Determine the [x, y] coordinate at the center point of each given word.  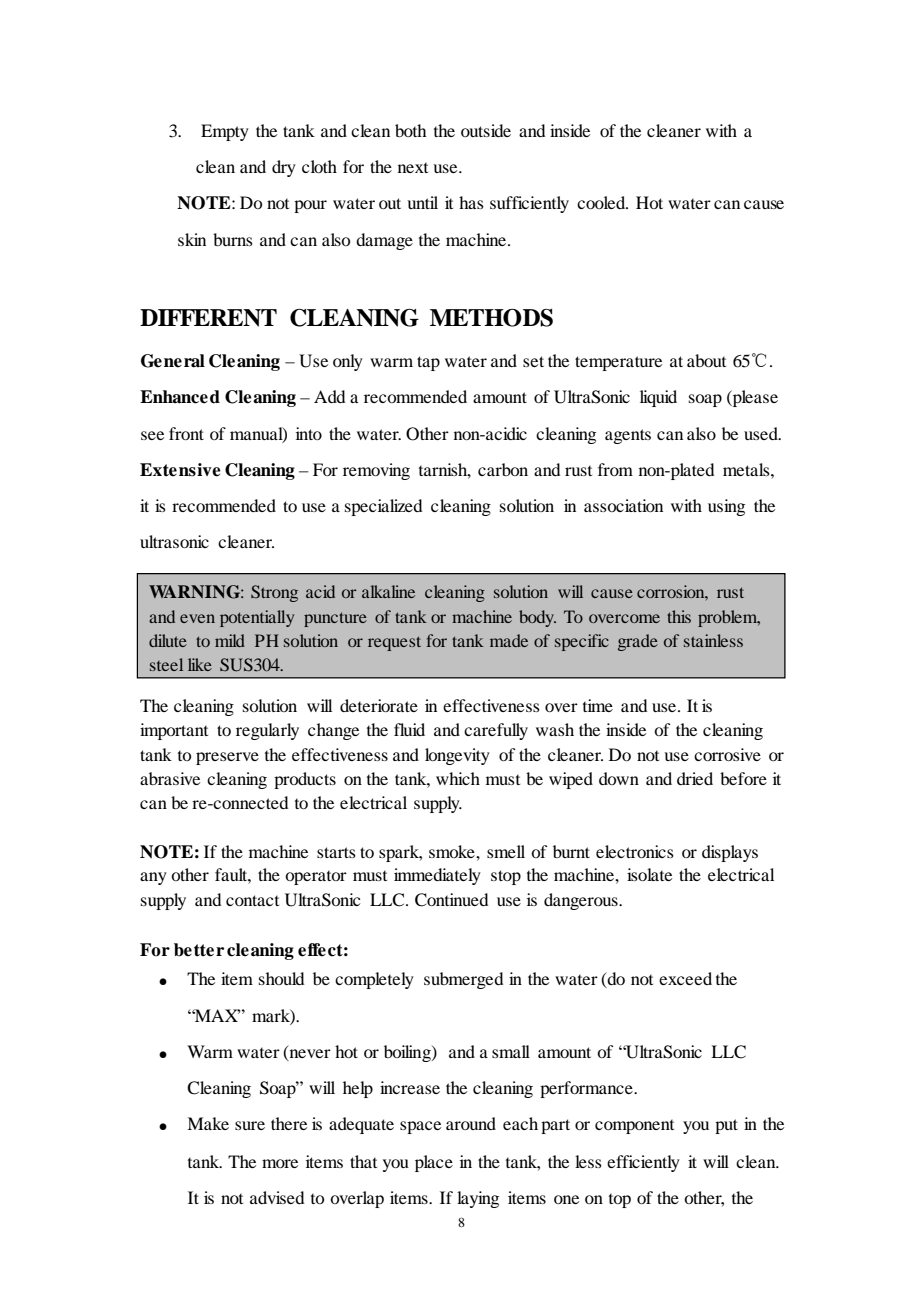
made [509, 640]
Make [208, 1123]
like [200, 664]
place [434, 1163]
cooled [602, 202]
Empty [225, 132]
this [679, 616]
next [413, 168]
